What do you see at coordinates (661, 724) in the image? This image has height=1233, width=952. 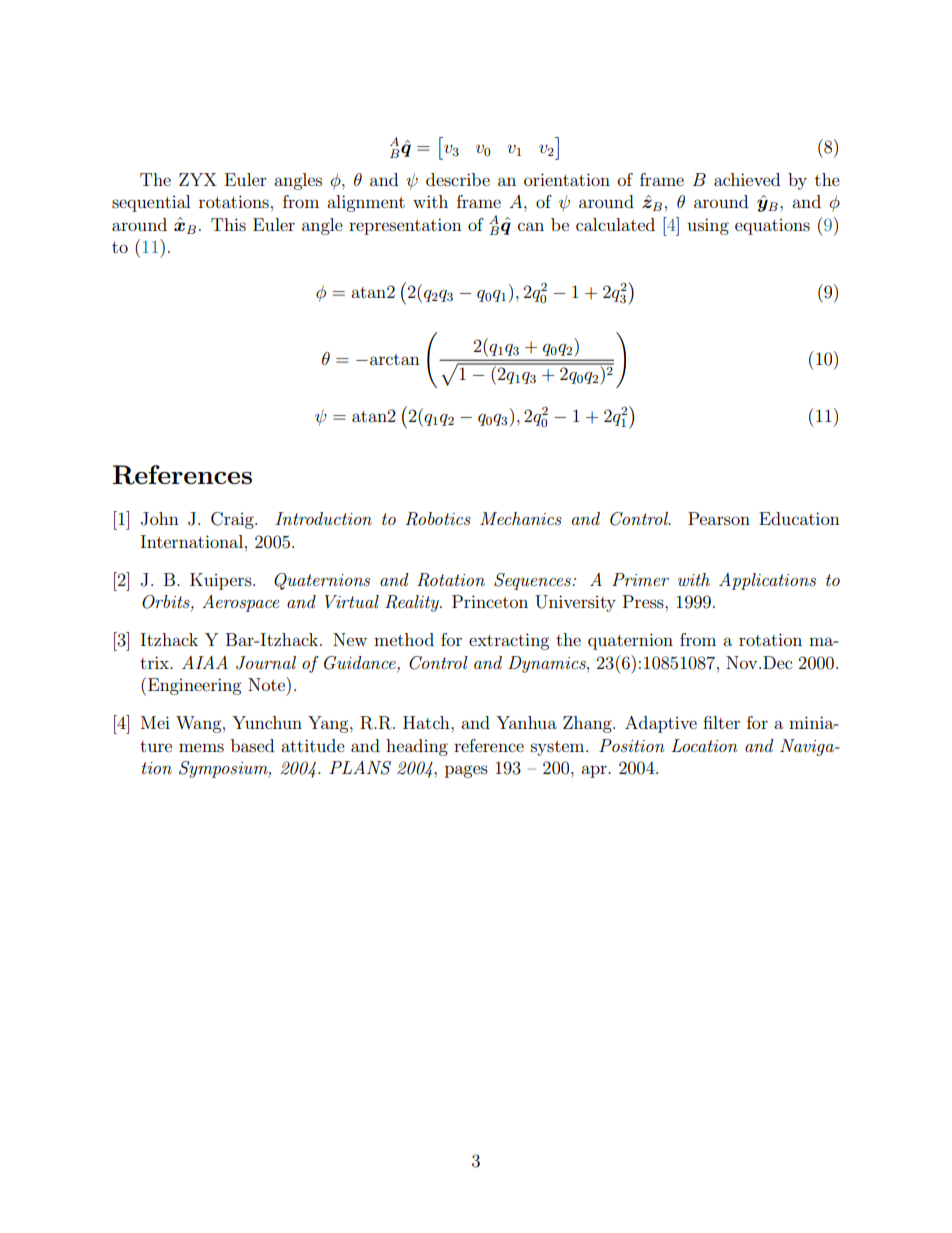 I see `Adaptive` at bounding box center [661, 724].
